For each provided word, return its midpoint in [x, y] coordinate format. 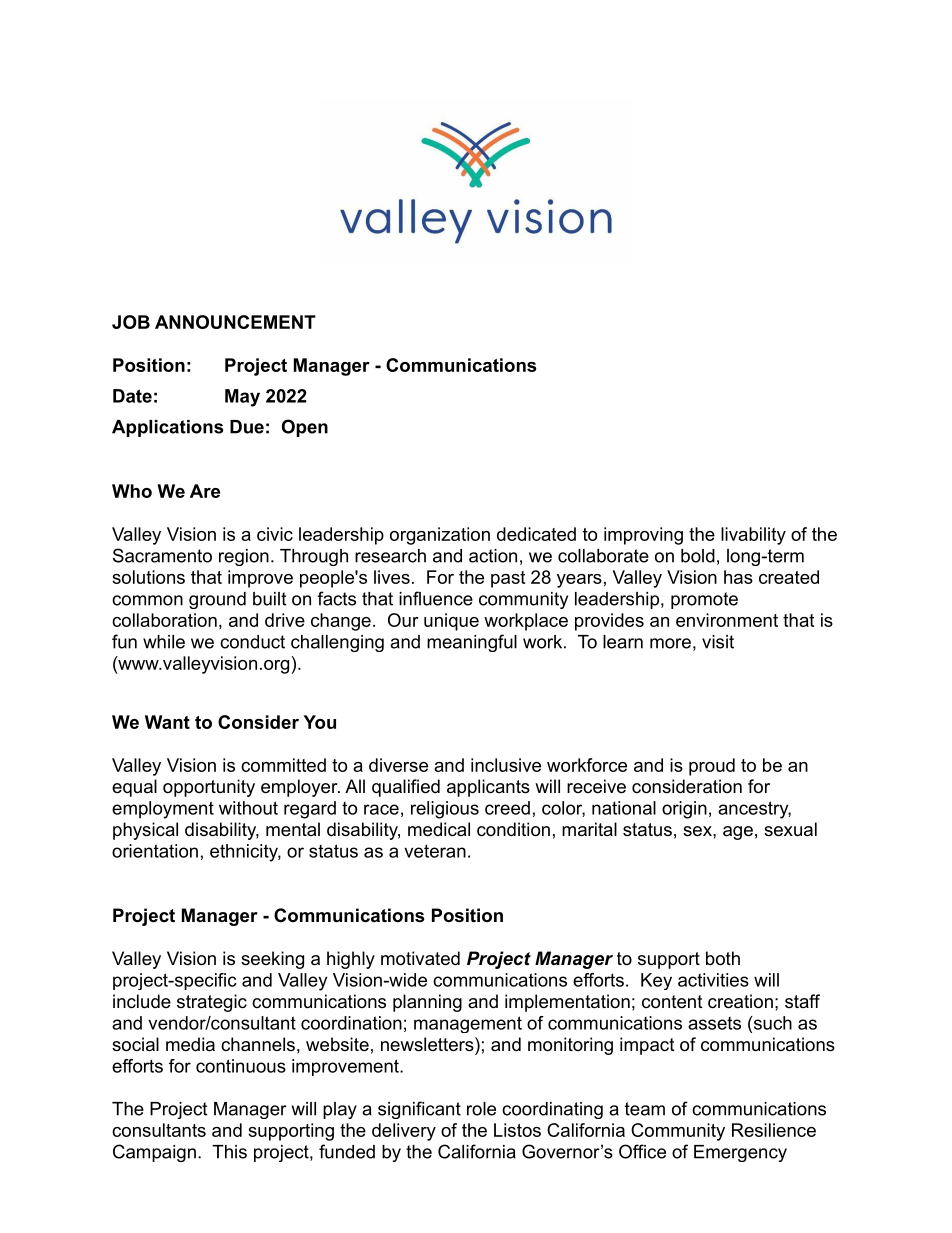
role [481, 1109]
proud [712, 767]
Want [167, 722]
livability [753, 536]
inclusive [506, 765]
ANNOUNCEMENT [235, 322]
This [229, 1152]
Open [305, 428]
